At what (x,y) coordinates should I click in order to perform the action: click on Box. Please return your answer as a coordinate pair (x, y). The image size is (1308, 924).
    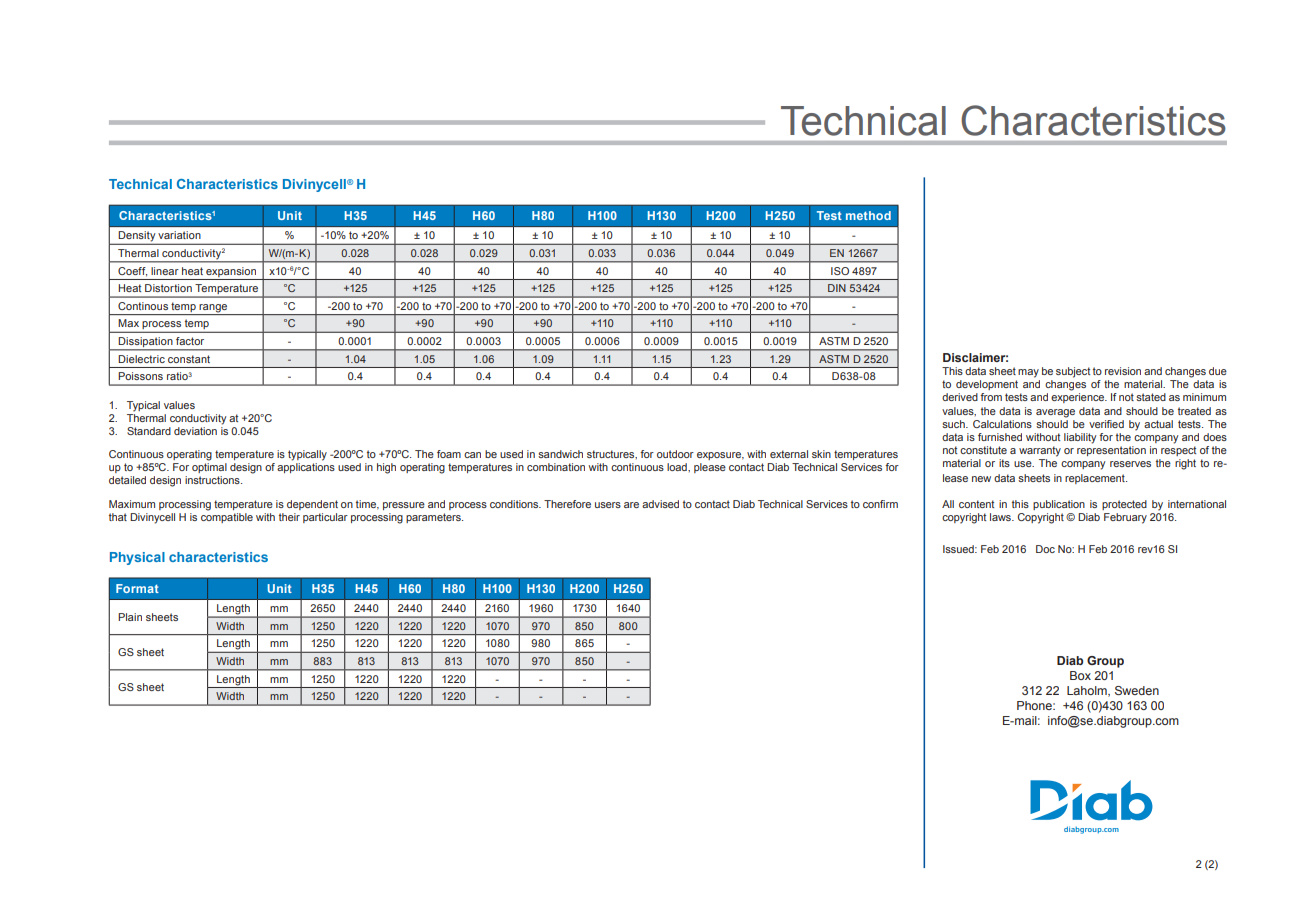
    Looking at the image, I should click on (1080, 675).
